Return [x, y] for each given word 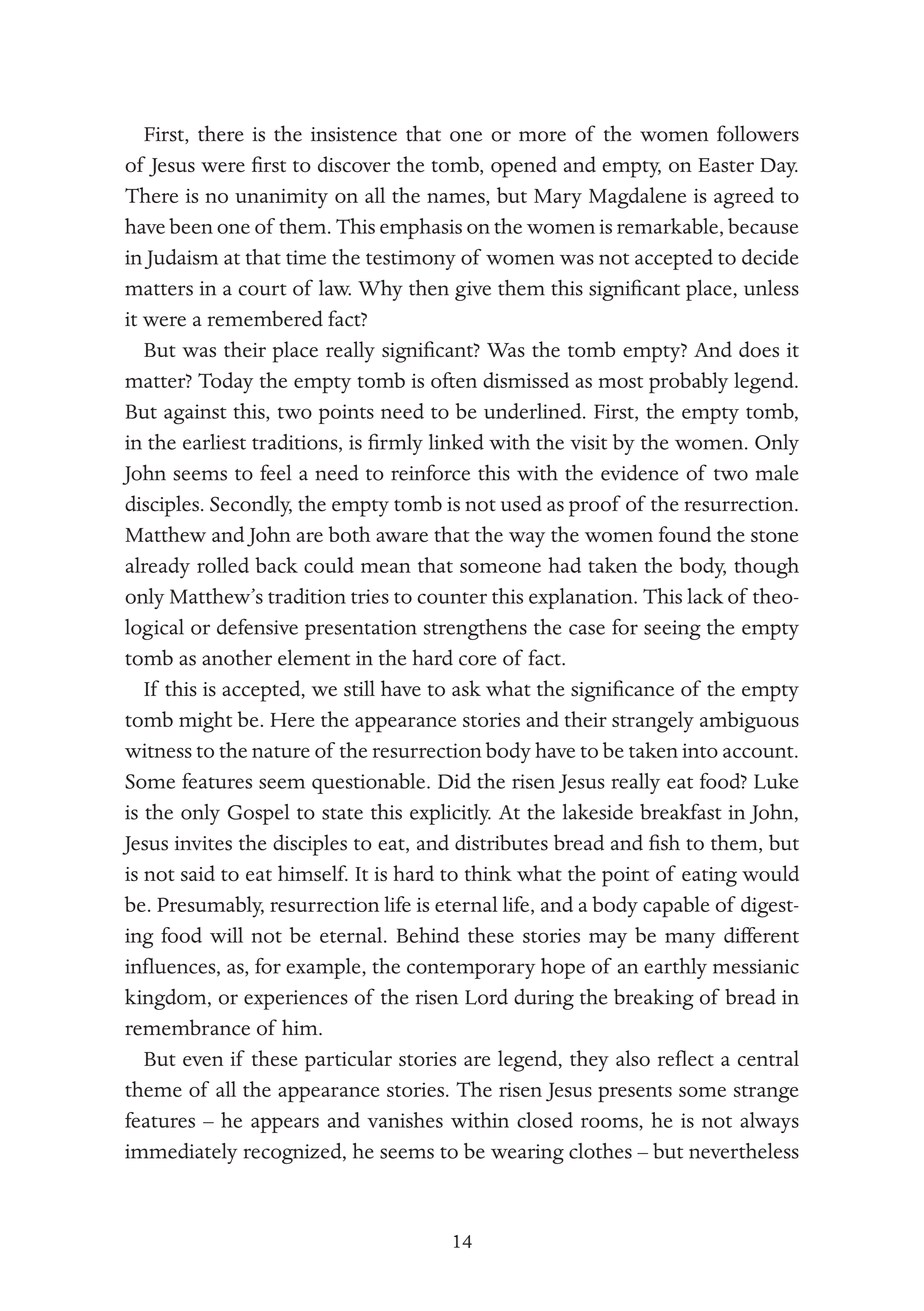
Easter [726, 165]
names [457, 198]
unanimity [281, 199]
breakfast [681, 811]
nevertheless [744, 1151]
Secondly [251, 506]
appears [285, 1125]
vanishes [405, 1120]
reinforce [430, 472]
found [685, 534]
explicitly [450, 814]
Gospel [258, 814]
